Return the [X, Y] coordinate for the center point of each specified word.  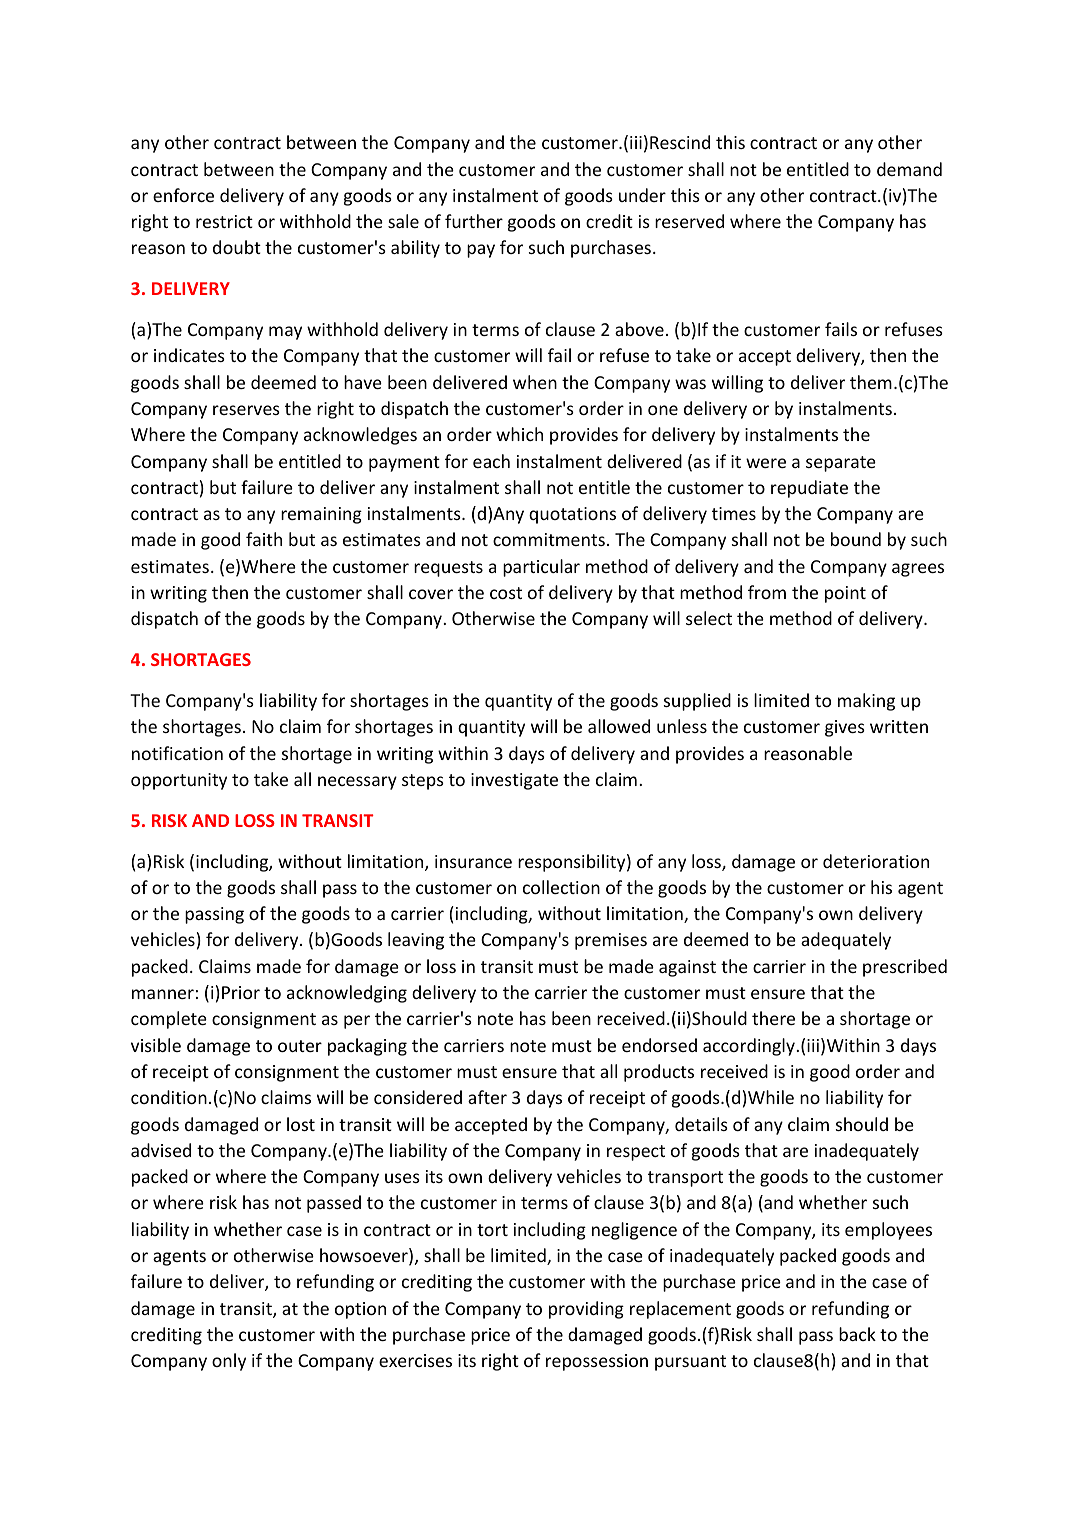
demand [909, 169]
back [857, 1334]
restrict [224, 221]
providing [586, 1310]
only [229, 1362]
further [474, 221]
